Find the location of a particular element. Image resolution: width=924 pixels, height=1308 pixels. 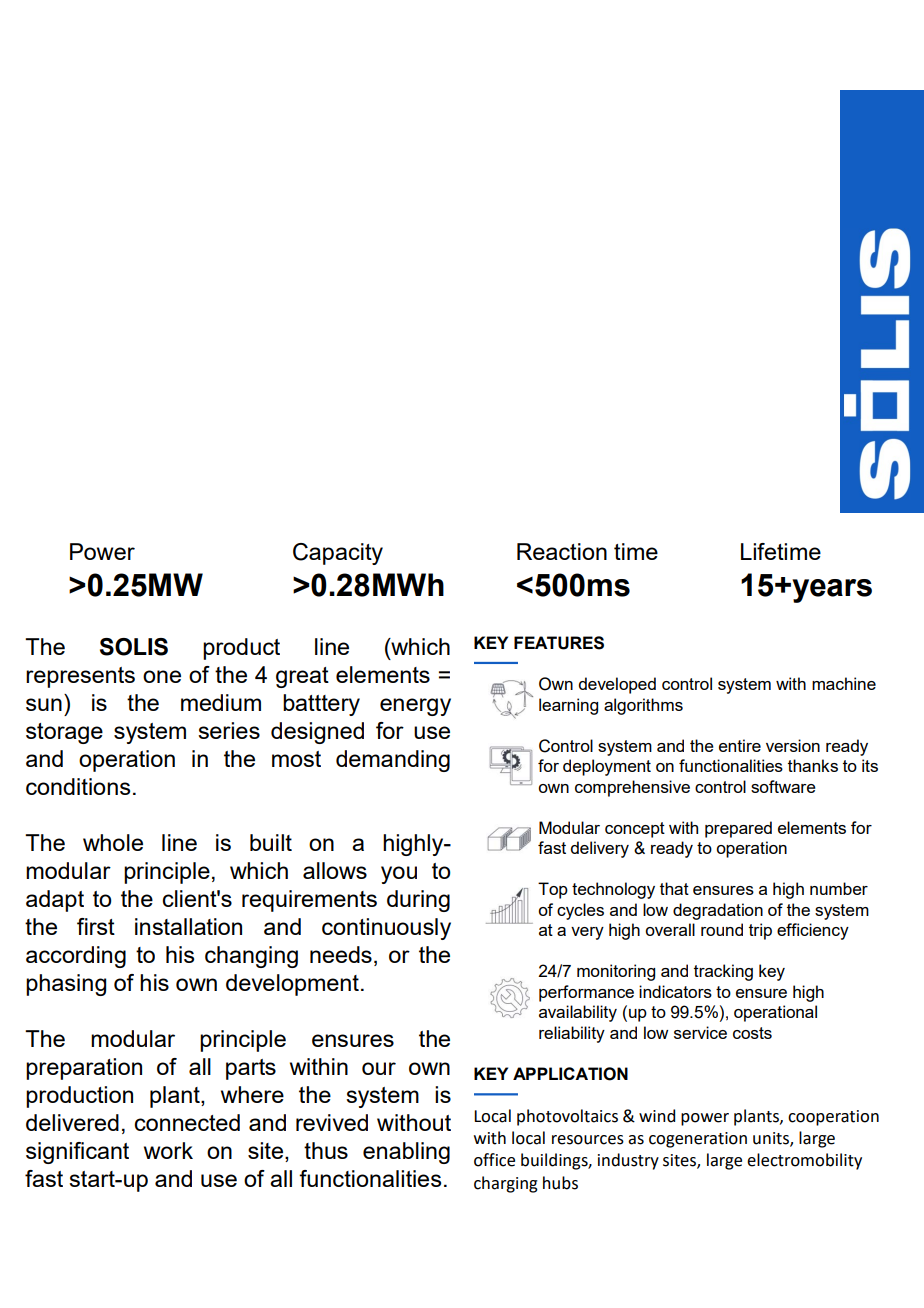

first is located at coordinates (96, 926).
